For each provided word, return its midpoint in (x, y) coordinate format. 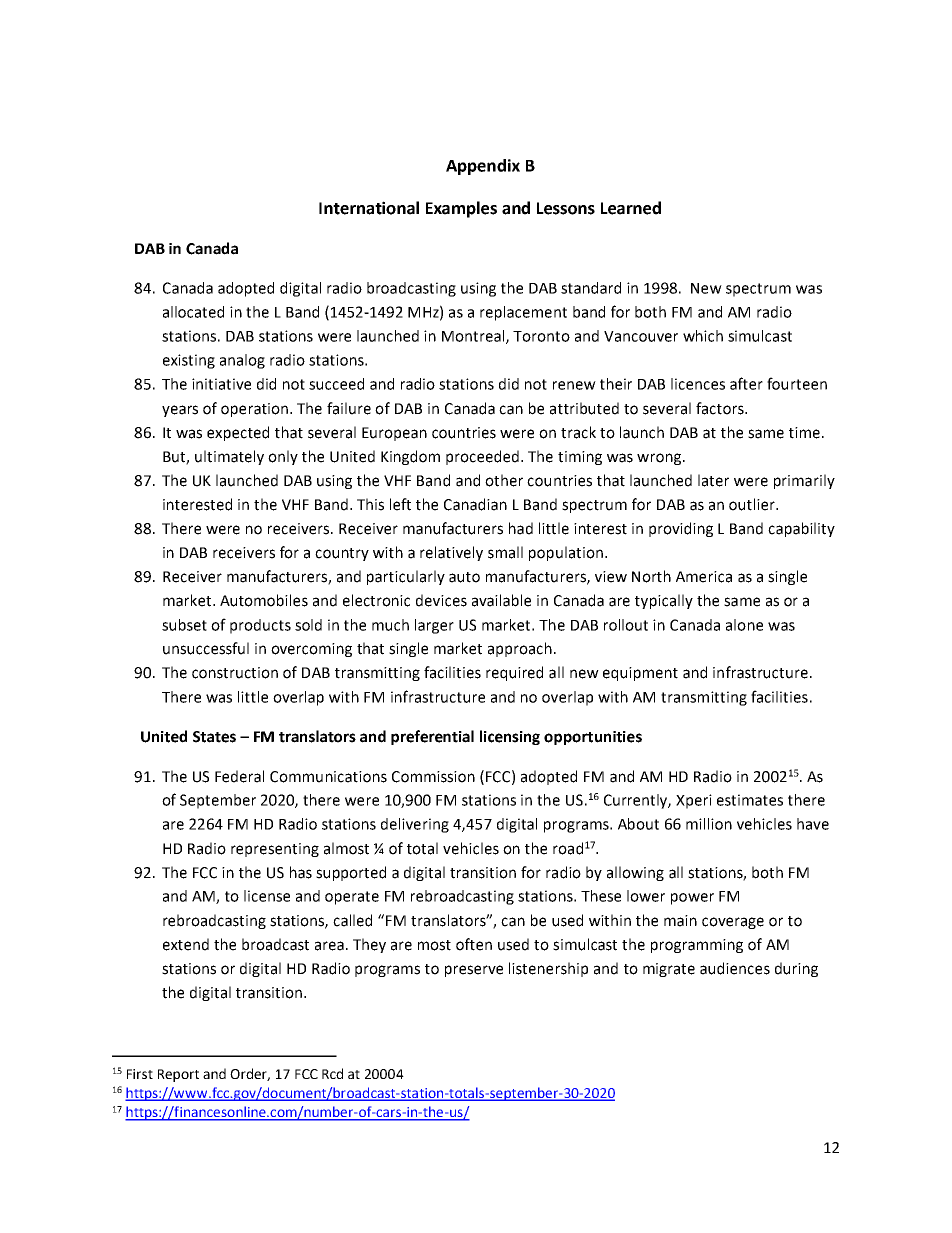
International (369, 208)
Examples (461, 209)
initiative (221, 384)
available (501, 600)
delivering (415, 825)
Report (178, 1075)
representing (275, 850)
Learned (631, 208)
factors (721, 408)
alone (744, 625)
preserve (474, 971)
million (709, 824)
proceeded (482, 457)
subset (184, 625)
